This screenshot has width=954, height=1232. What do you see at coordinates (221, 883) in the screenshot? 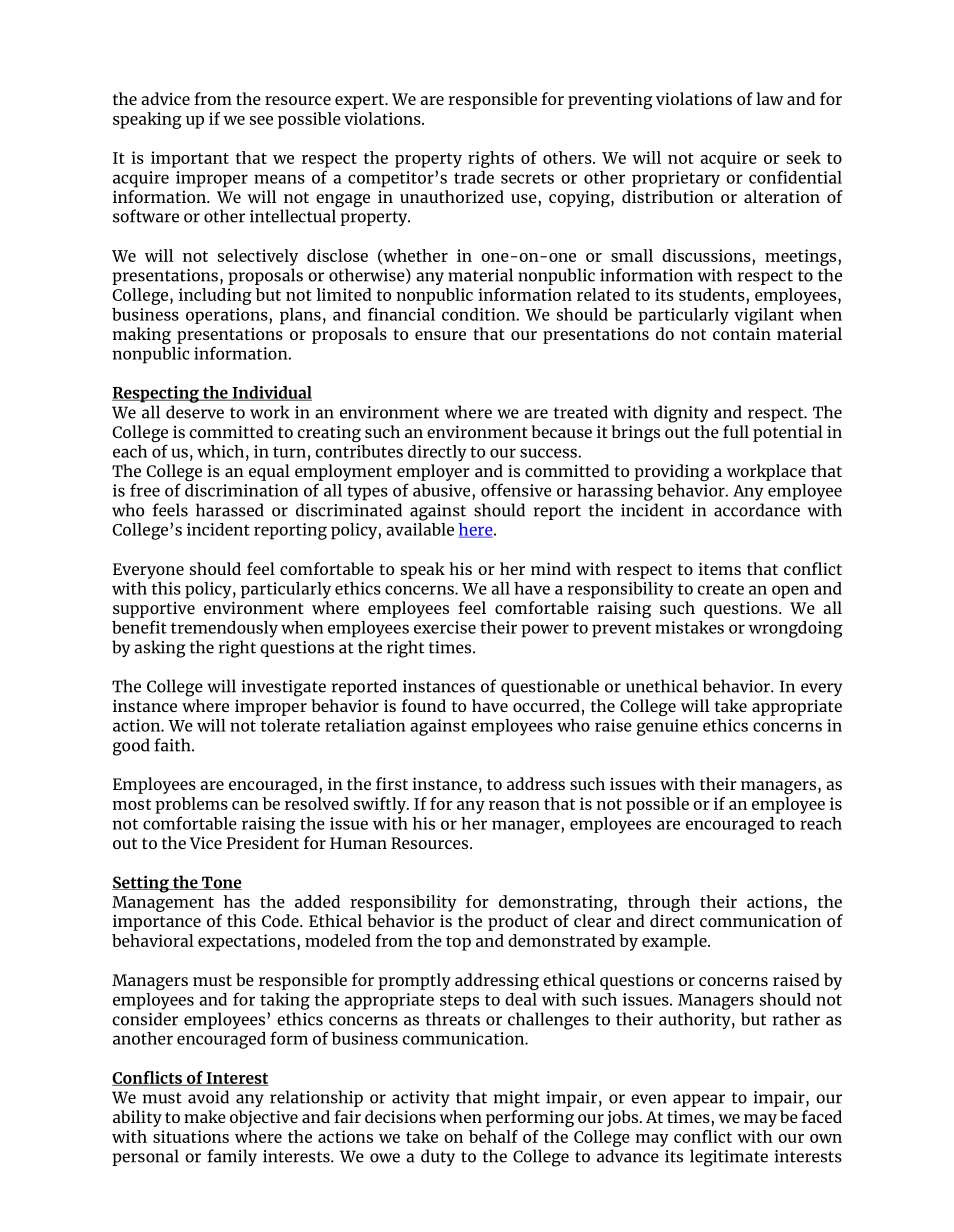
I see `Tone` at bounding box center [221, 883].
